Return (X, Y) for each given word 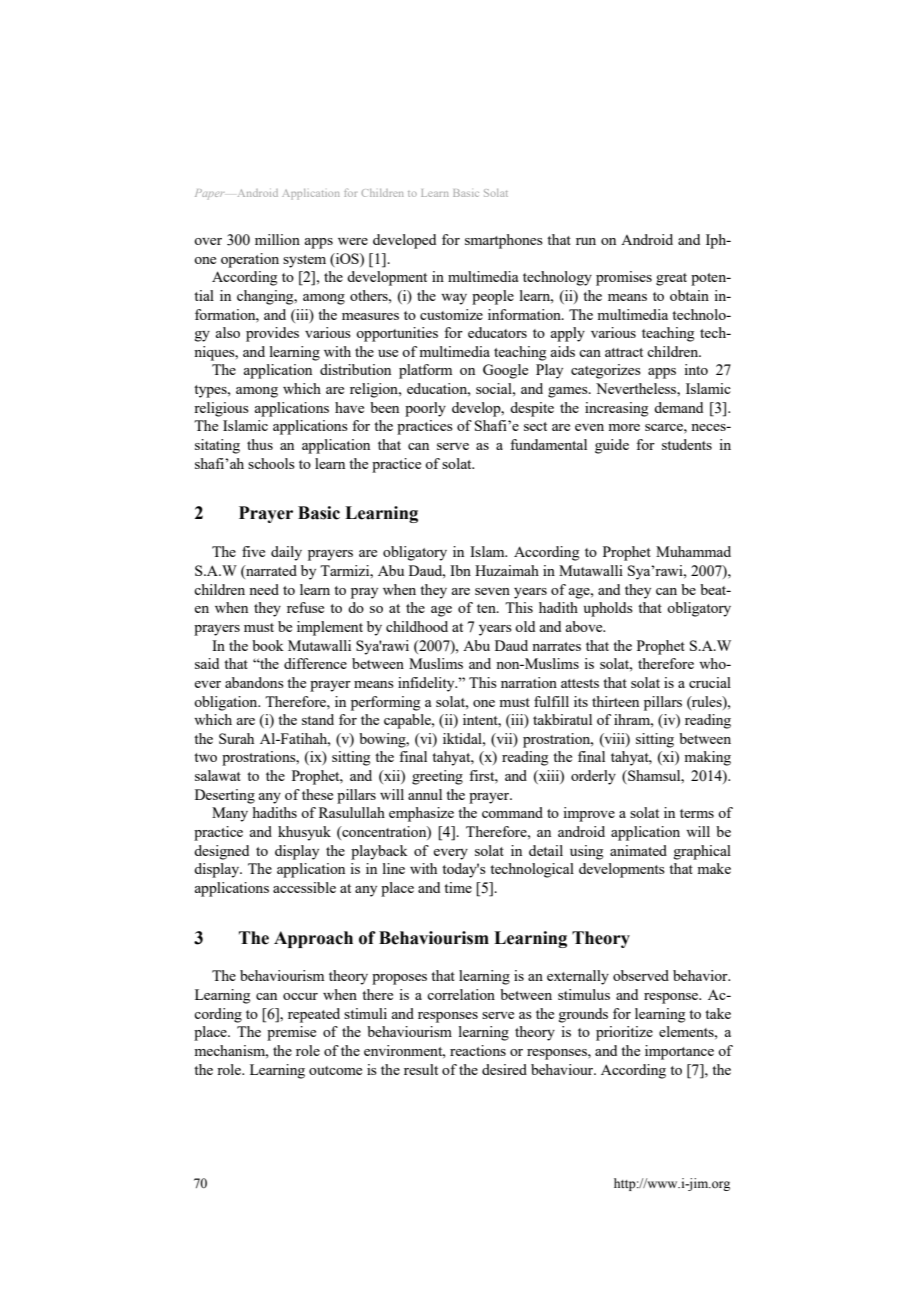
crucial (710, 682)
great (671, 279)
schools (271, 463)
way (454, 299)
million (277, 239)
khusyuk (304, 833)
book (268, 645)
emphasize (421, 814)
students (687, 444)
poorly (425, 409)
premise (291, 1033)
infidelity (427, 684)
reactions (478, 1050)
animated (638, 850)
